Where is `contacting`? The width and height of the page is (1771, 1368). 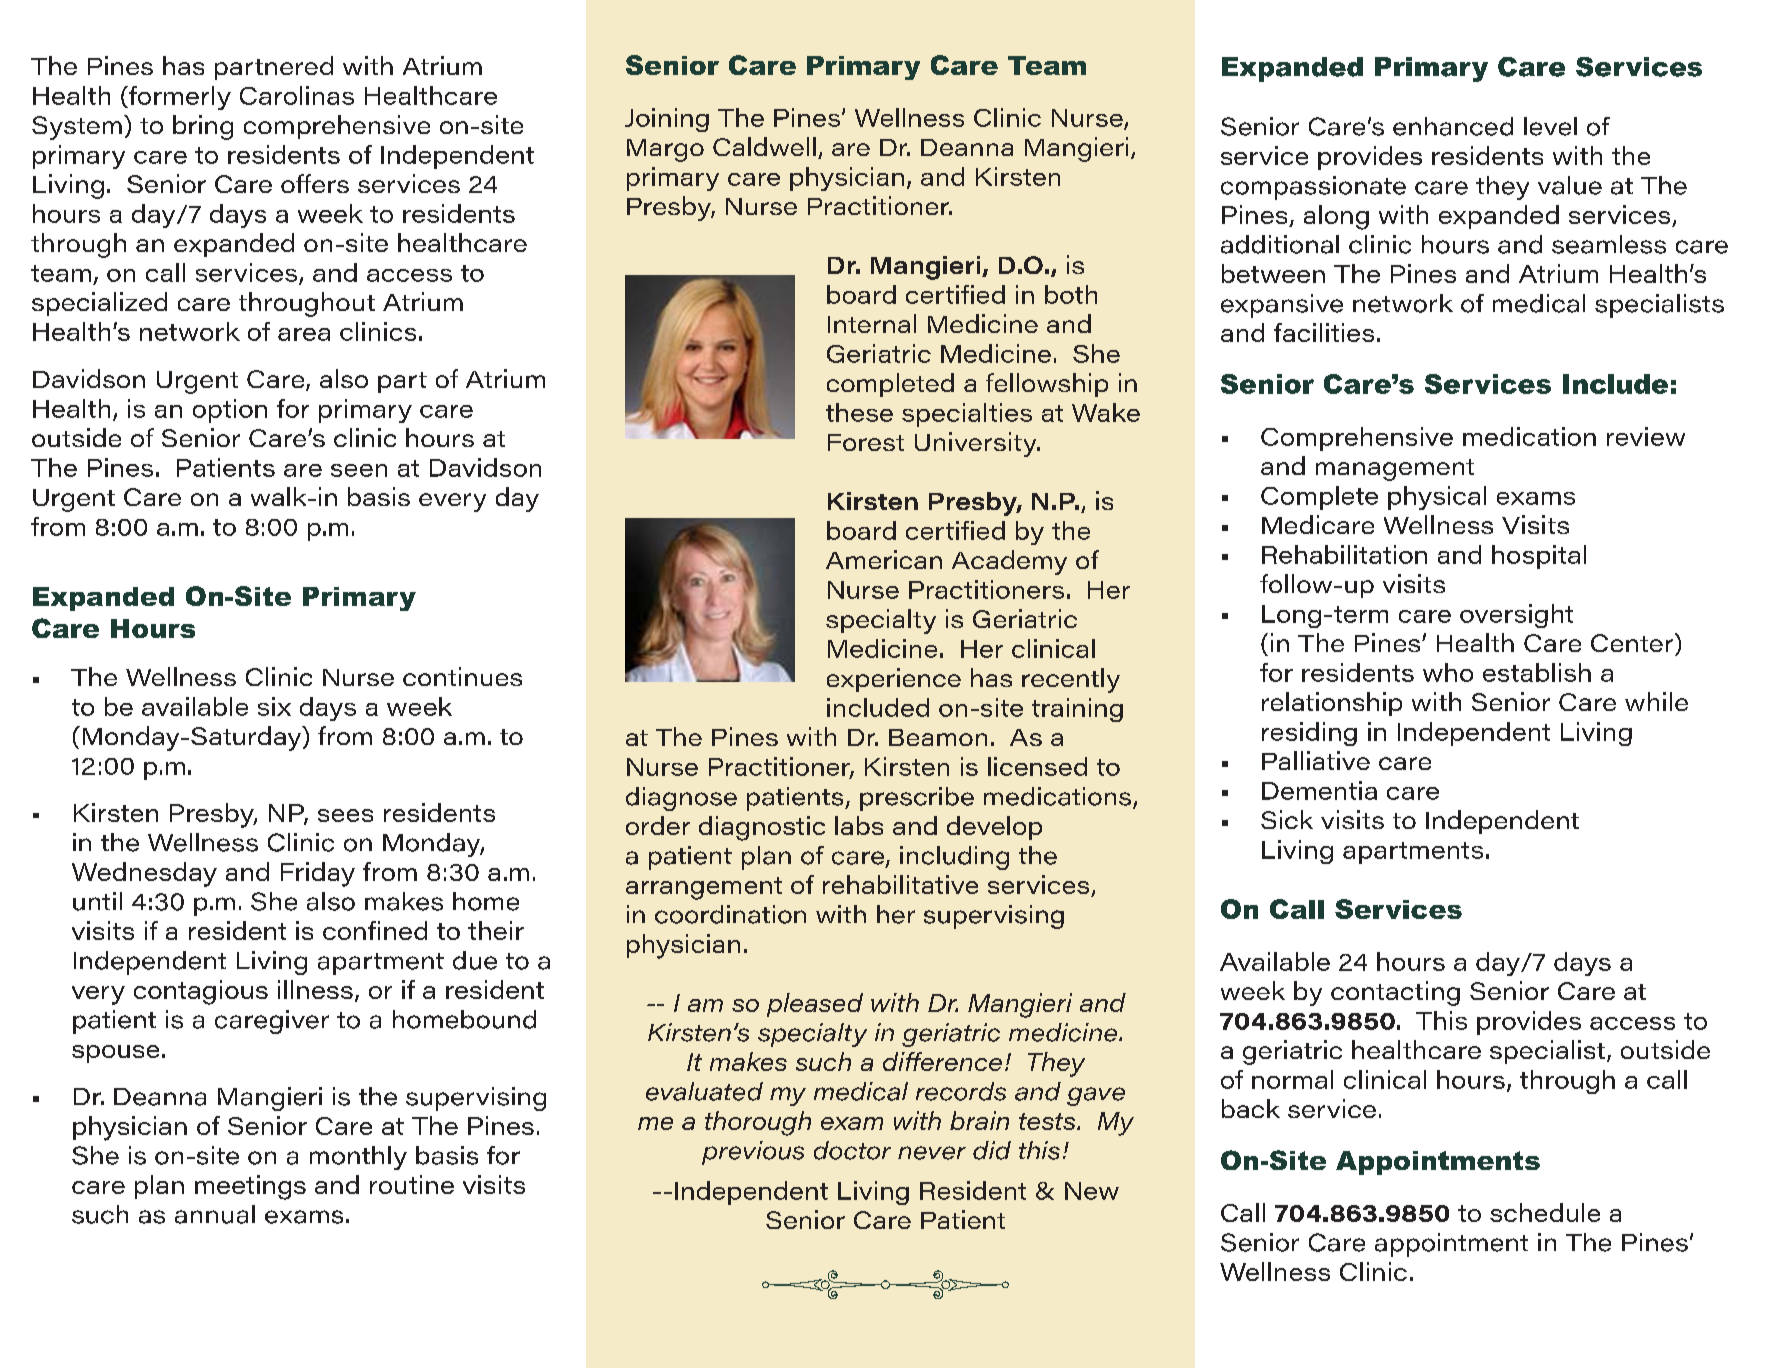
contacting is located at coordinates (1395, 993).
